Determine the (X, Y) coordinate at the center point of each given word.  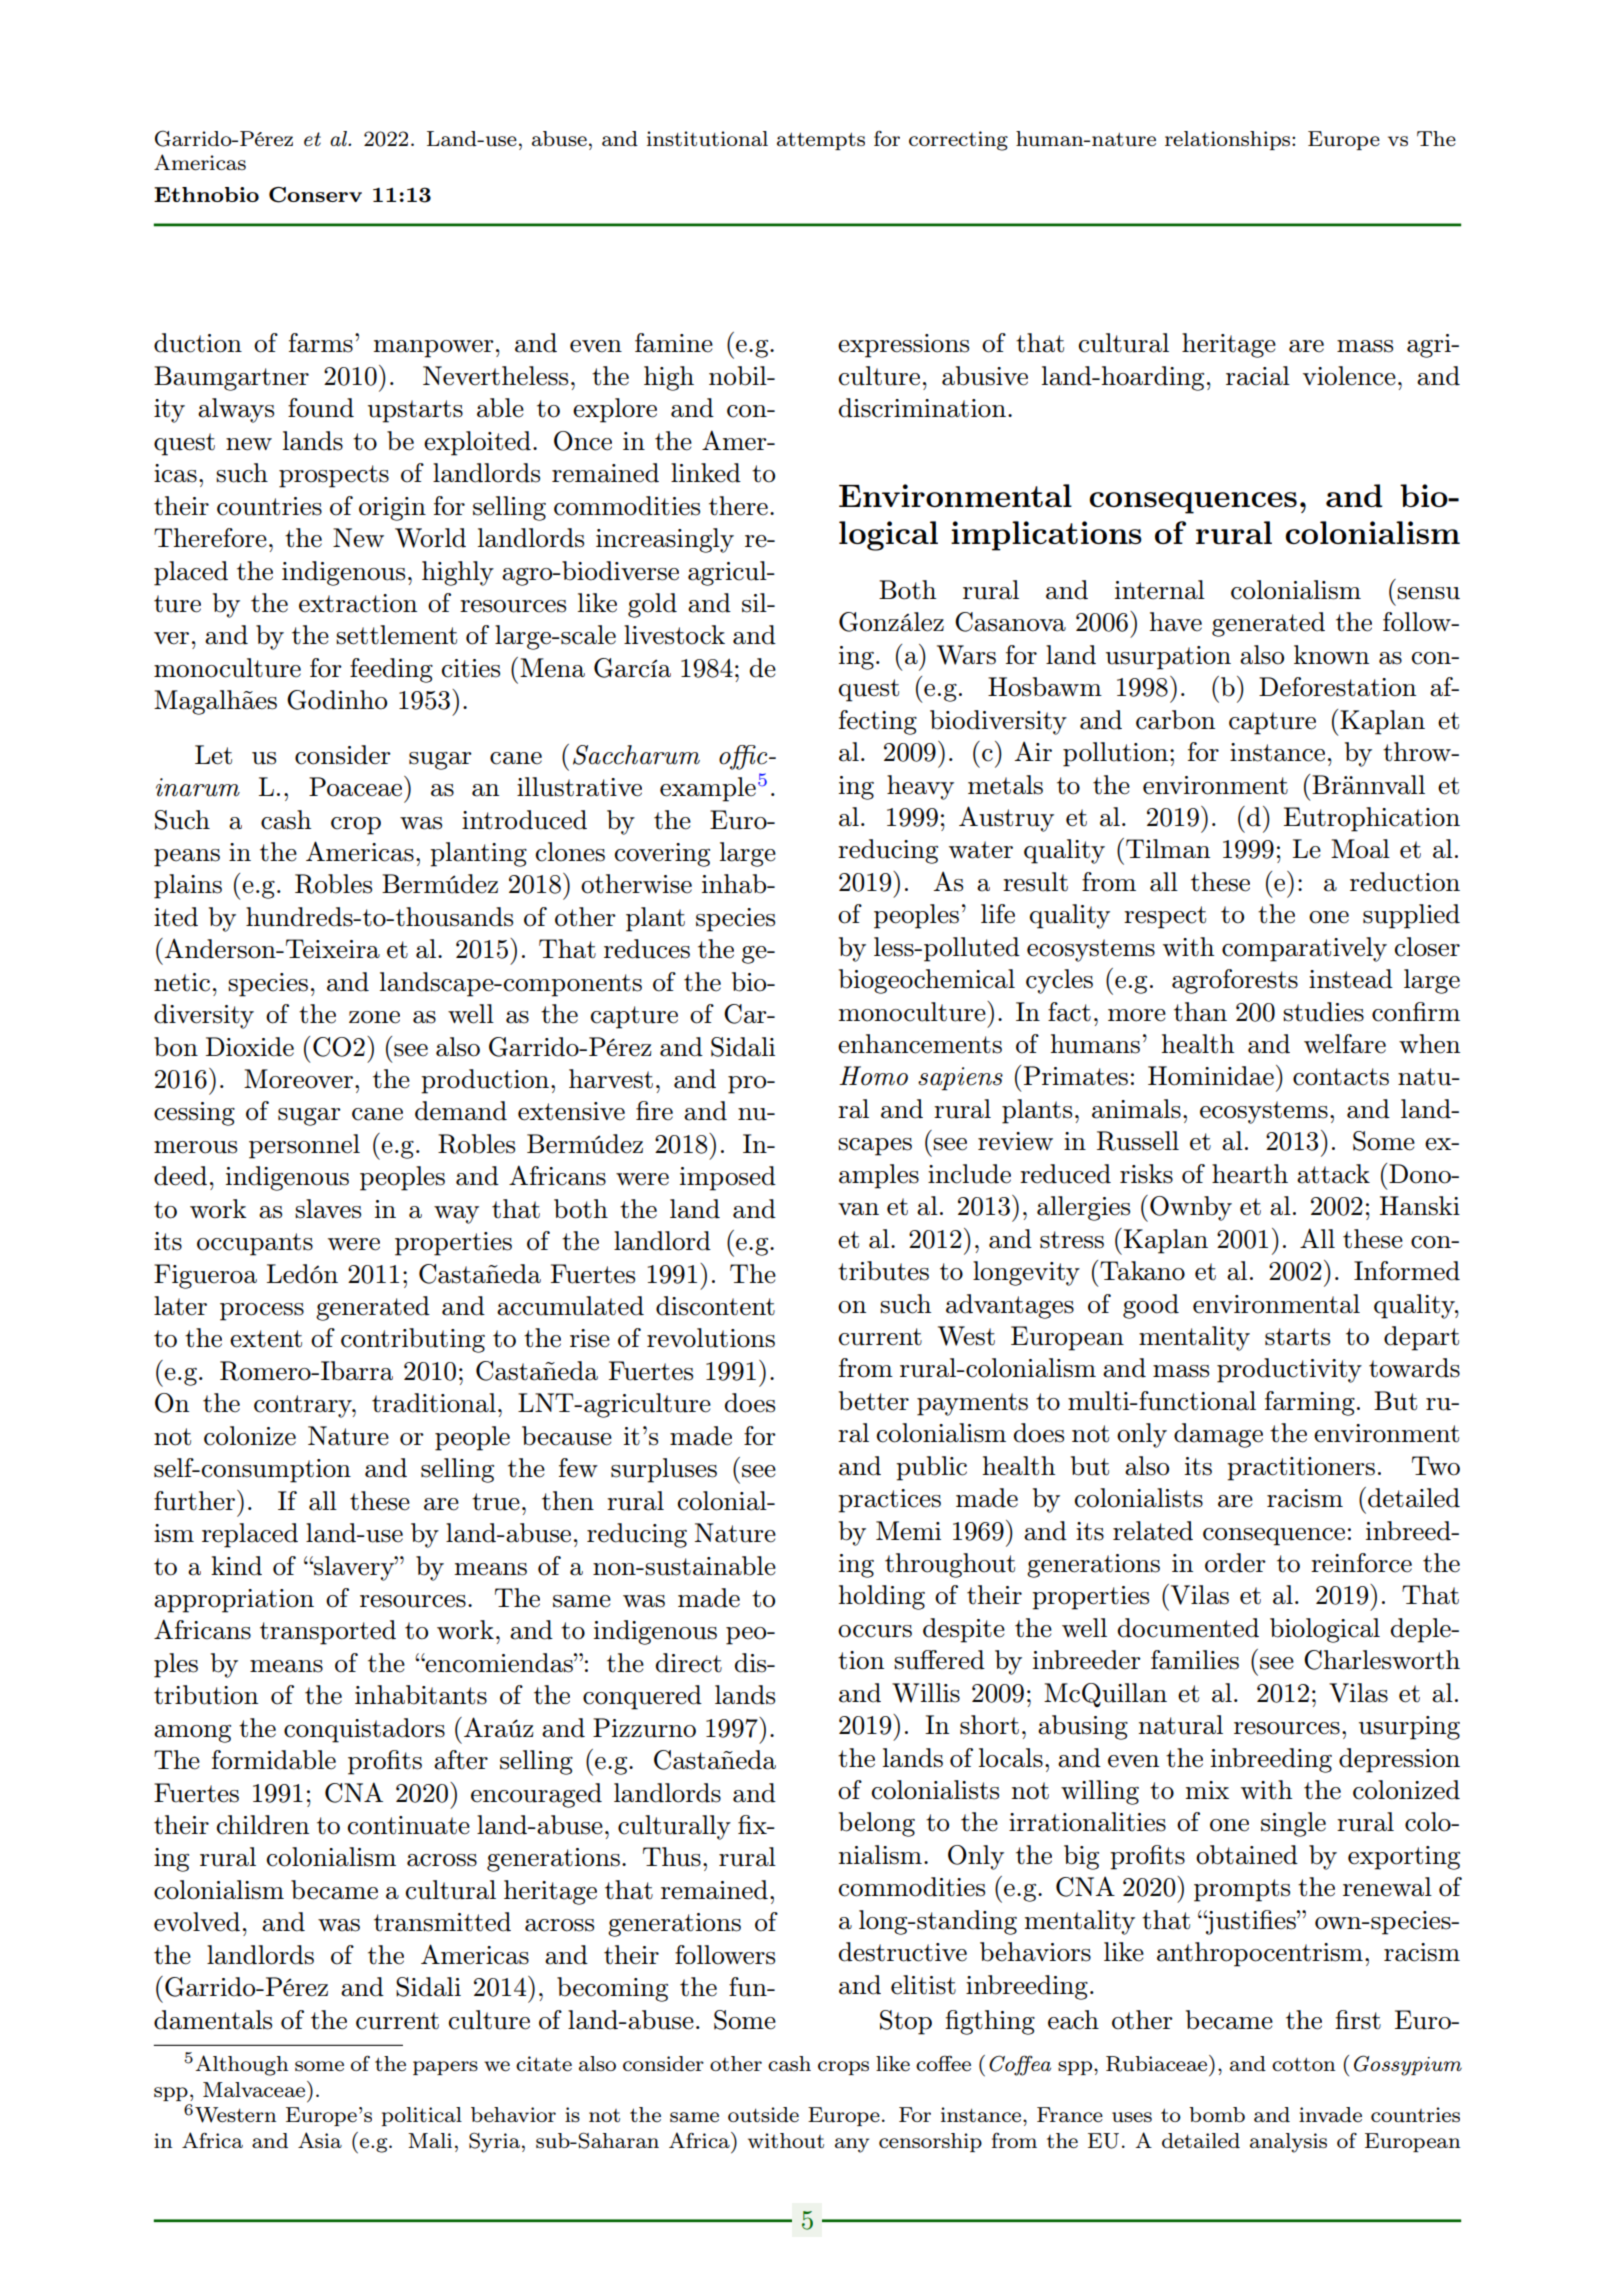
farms (321, 343)
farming (1310, 1403)
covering (662, 855)
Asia (320, 2140)
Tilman (1168, 849)
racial (1258, 376)
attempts (821, 141)
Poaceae (357, 786)
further (194, 1501)
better (874, 1401)
